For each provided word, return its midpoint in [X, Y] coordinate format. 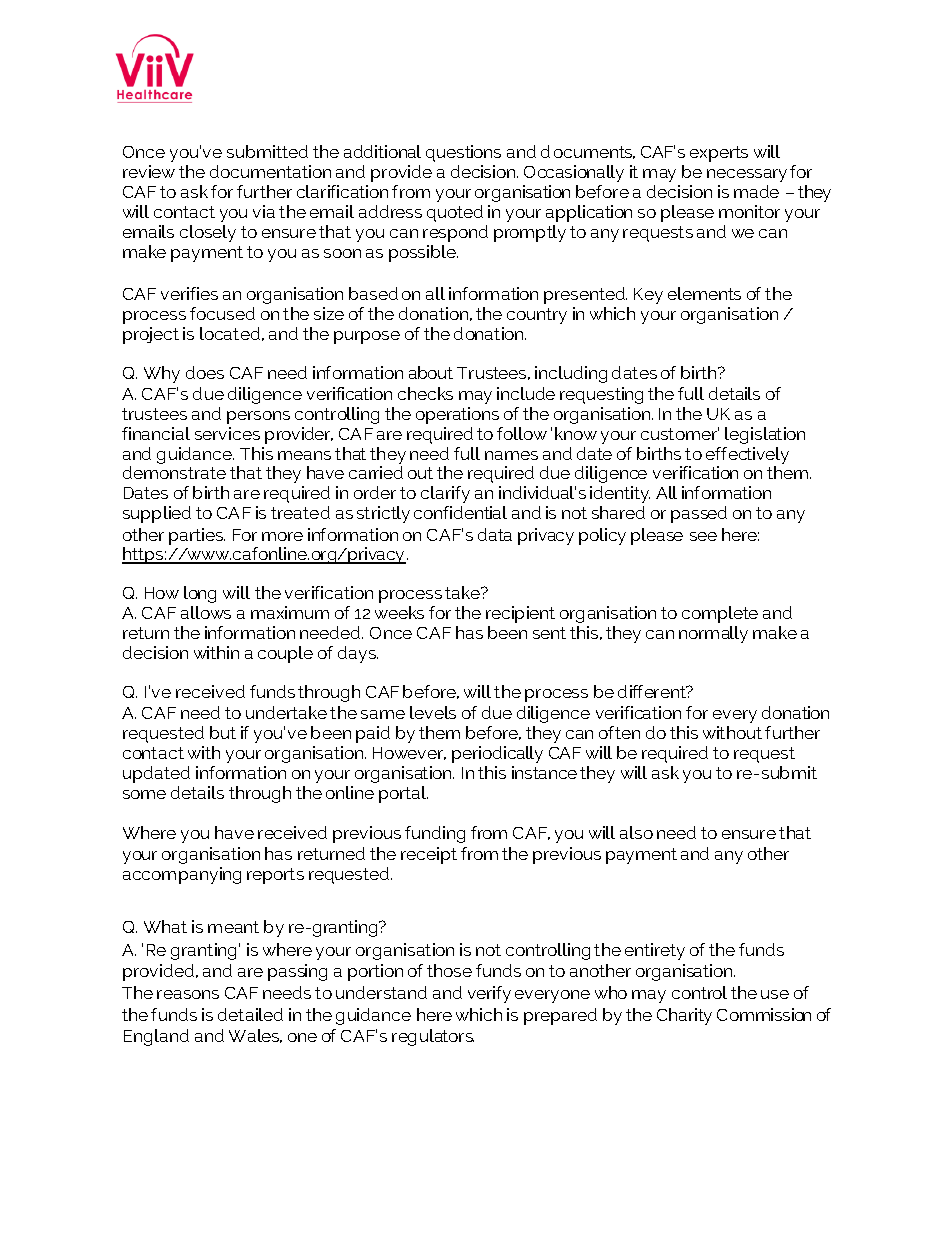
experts [719, 154]
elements [704, 293]
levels [433, 712]
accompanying [182, 875]
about [431, 372]
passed [699, 514]
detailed [250, 1014]
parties [197, 536]
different [653, 691]
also [636, 832]
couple [285, 654]
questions [463, 153]
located [230, 333]
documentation [270, 171]
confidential [460, 512]
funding [435, 834]
